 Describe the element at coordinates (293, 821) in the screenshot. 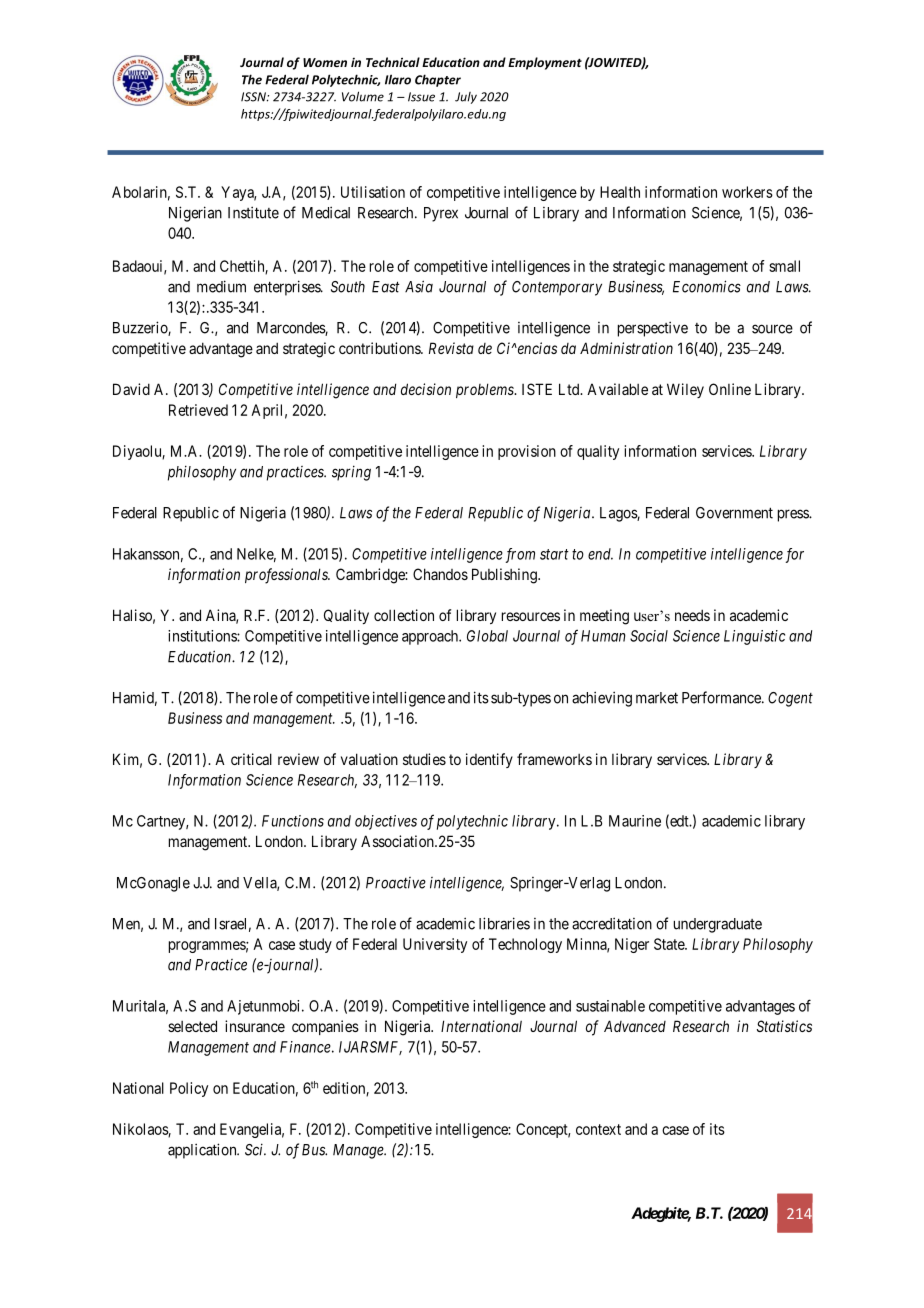

I see `Functions` at that location.
